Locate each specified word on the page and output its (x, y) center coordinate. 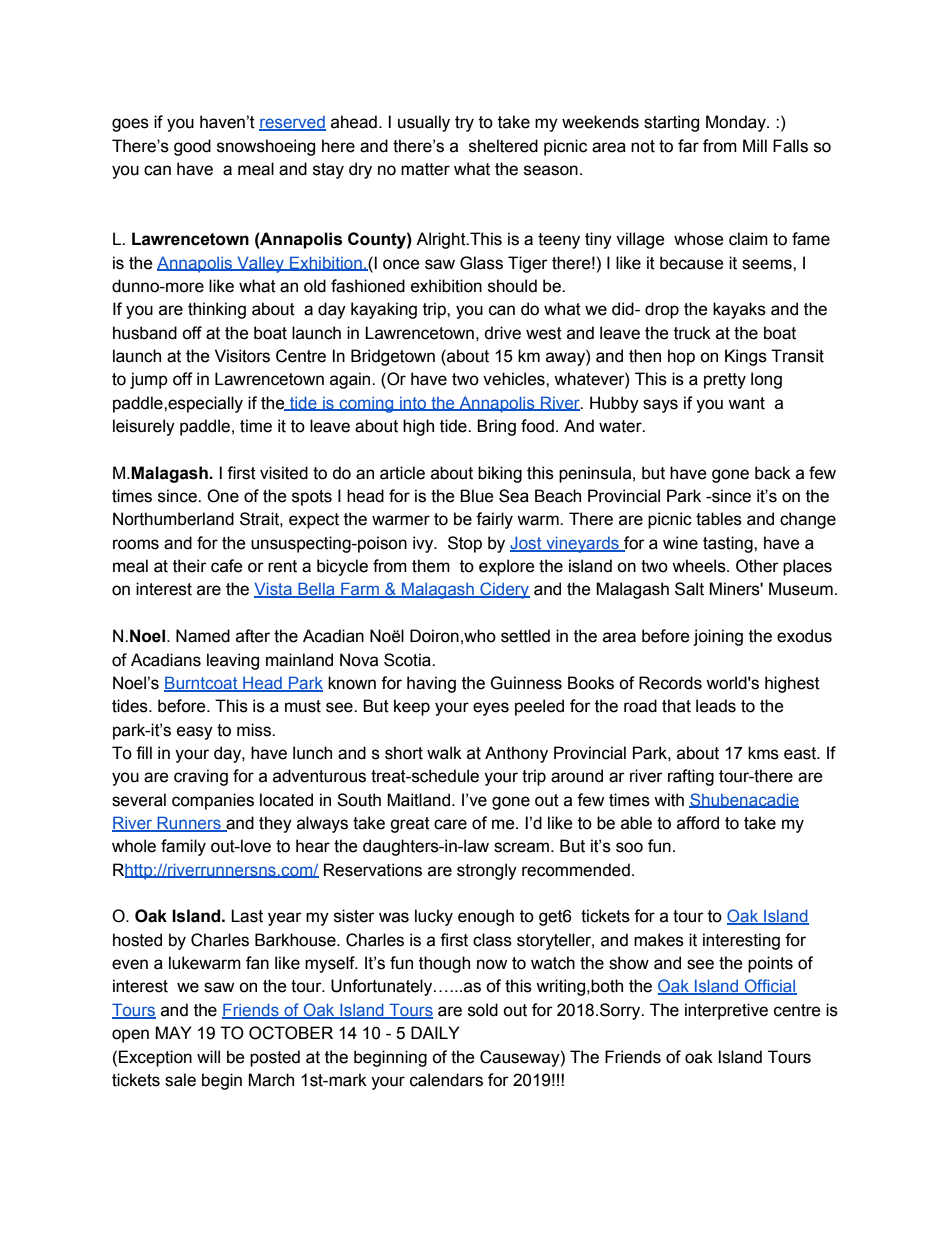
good (192, 147)
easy (195, 733)
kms (763, 753)
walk (444, 753)
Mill (755, 145)
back (773, 473)
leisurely (144, 427)
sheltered (503, 146)
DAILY (435, 1032)
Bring (496, 427)
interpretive (726, 1011)
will (208, 1056)
